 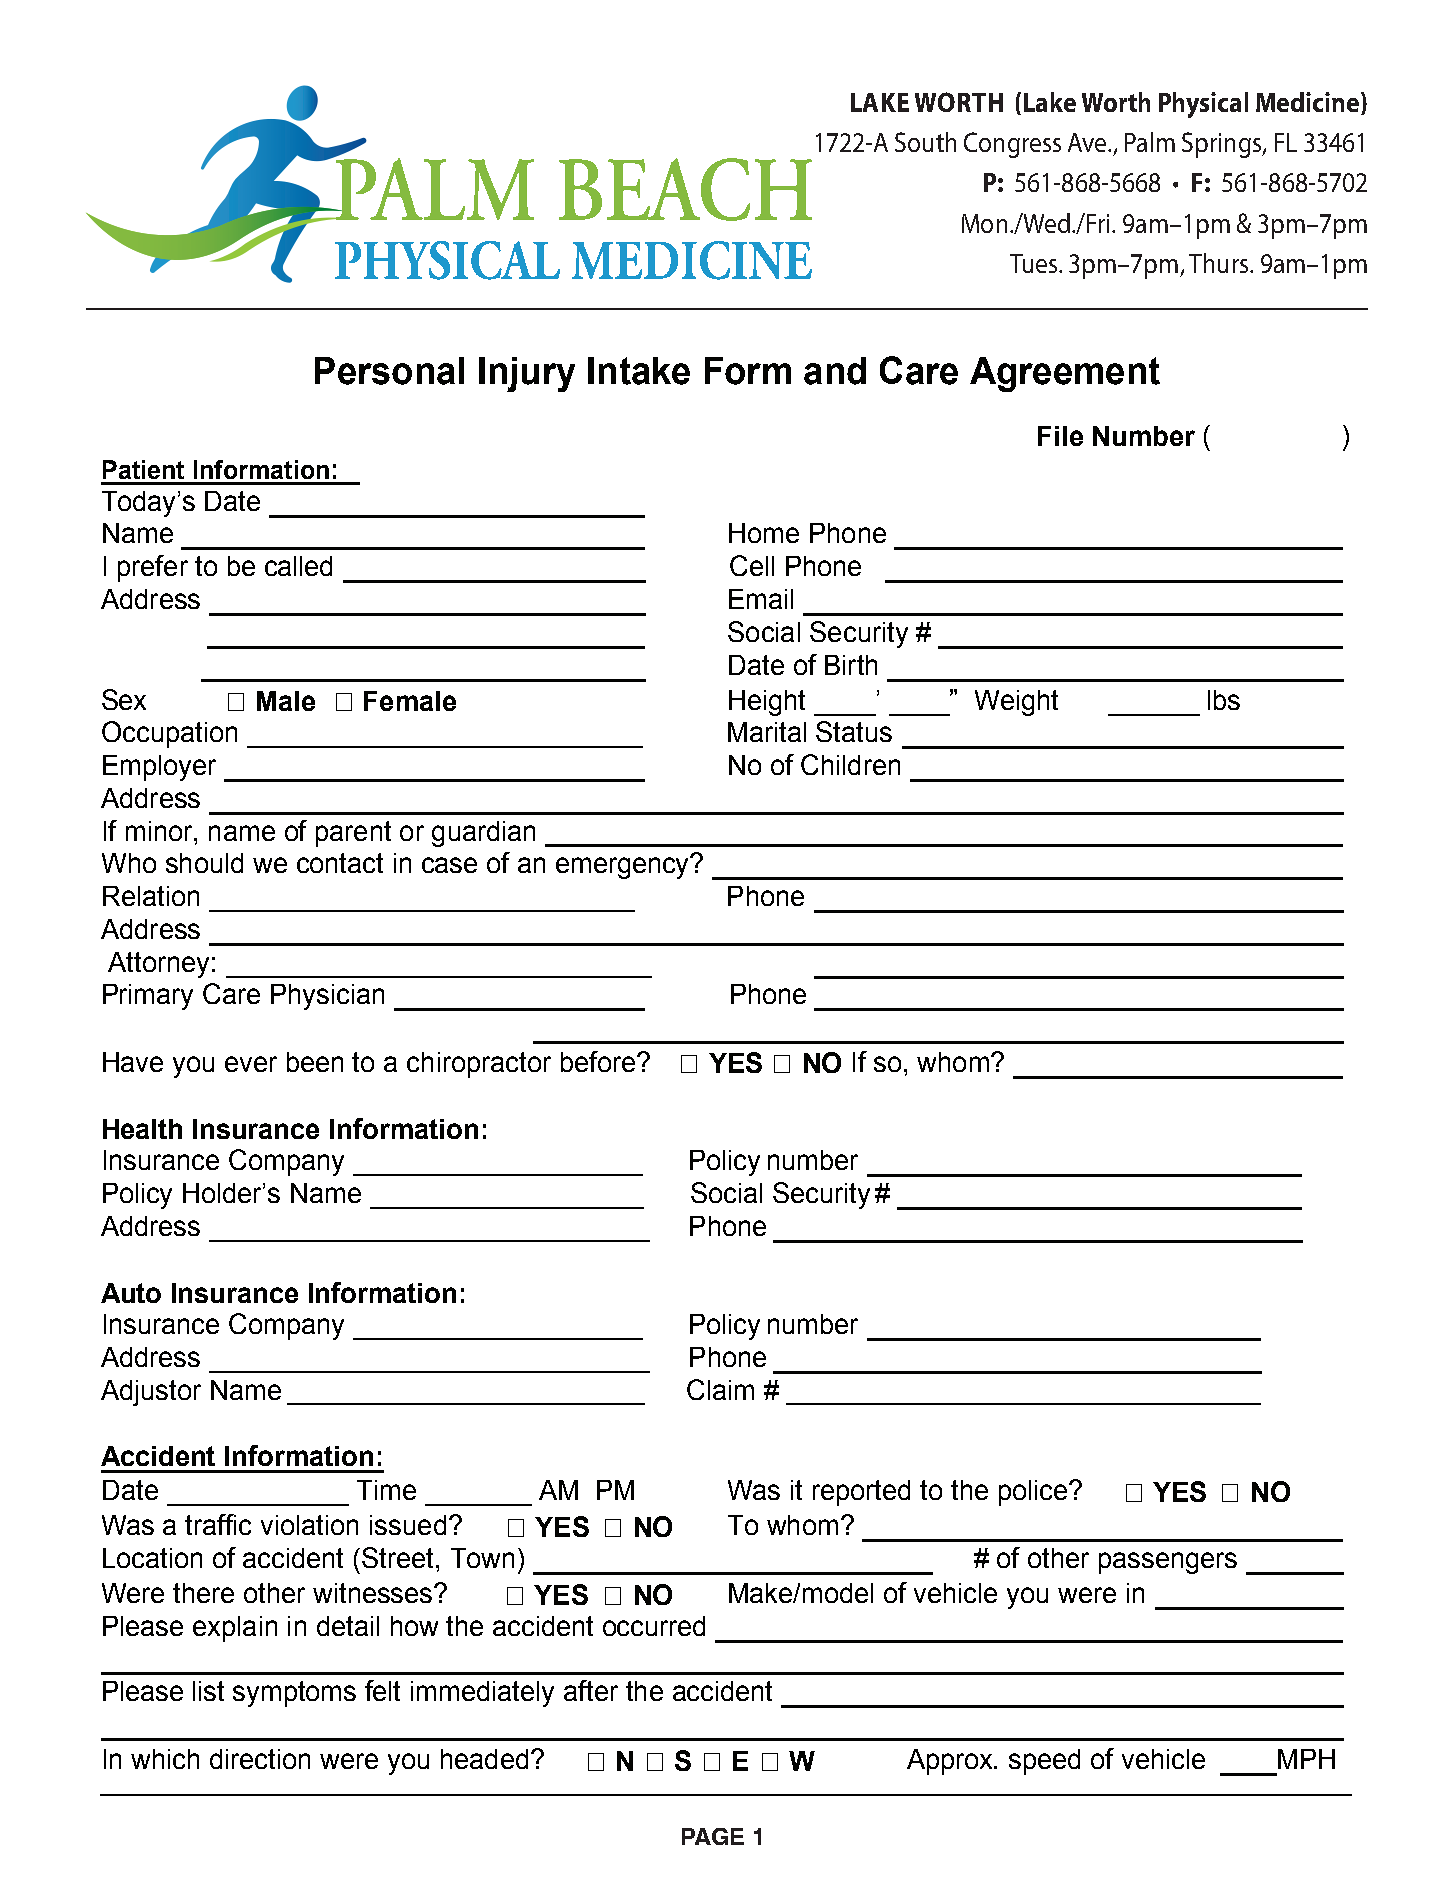 I want to click on lbs, so click(x=1224, y=700).
